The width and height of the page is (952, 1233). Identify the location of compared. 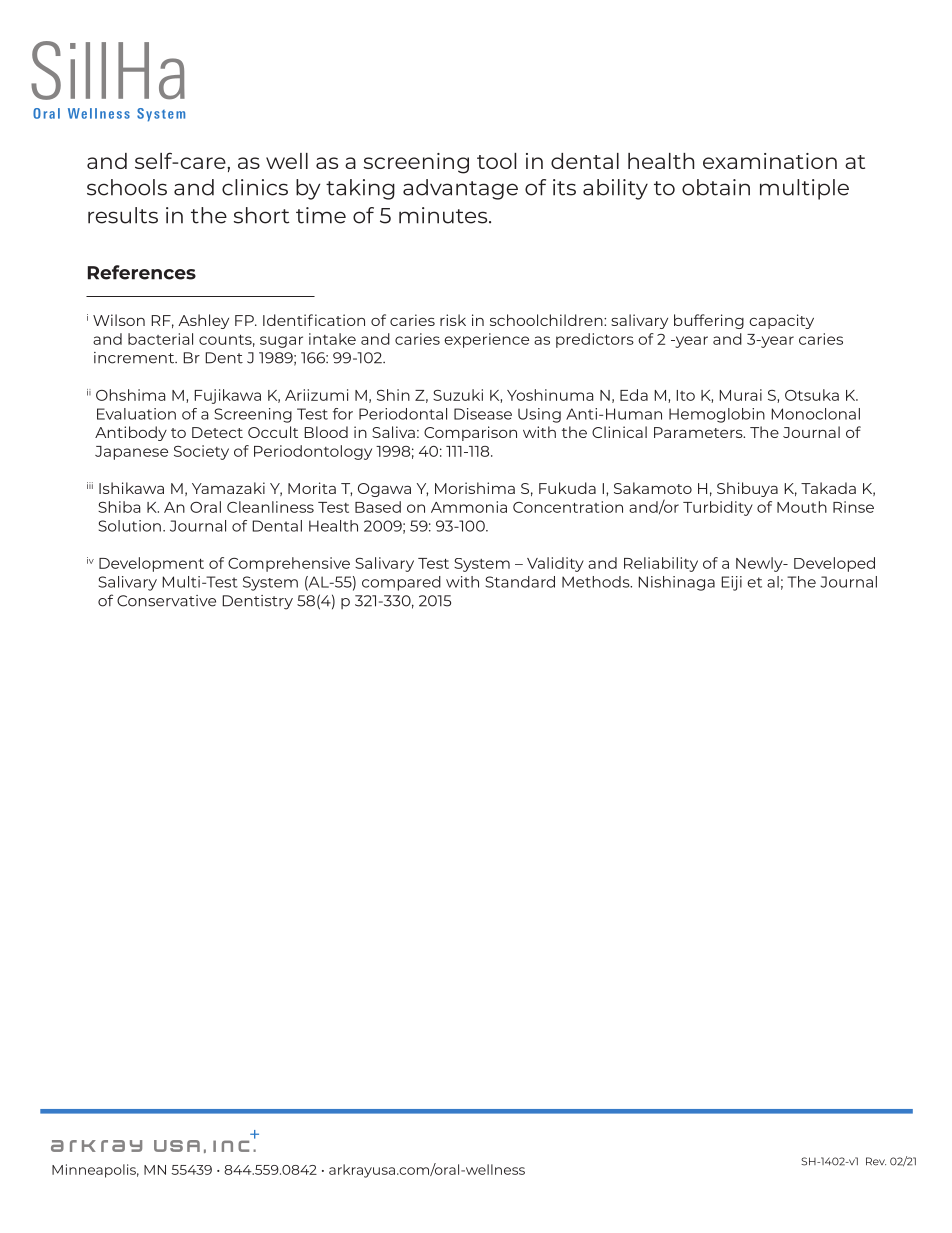
(401, 583).
